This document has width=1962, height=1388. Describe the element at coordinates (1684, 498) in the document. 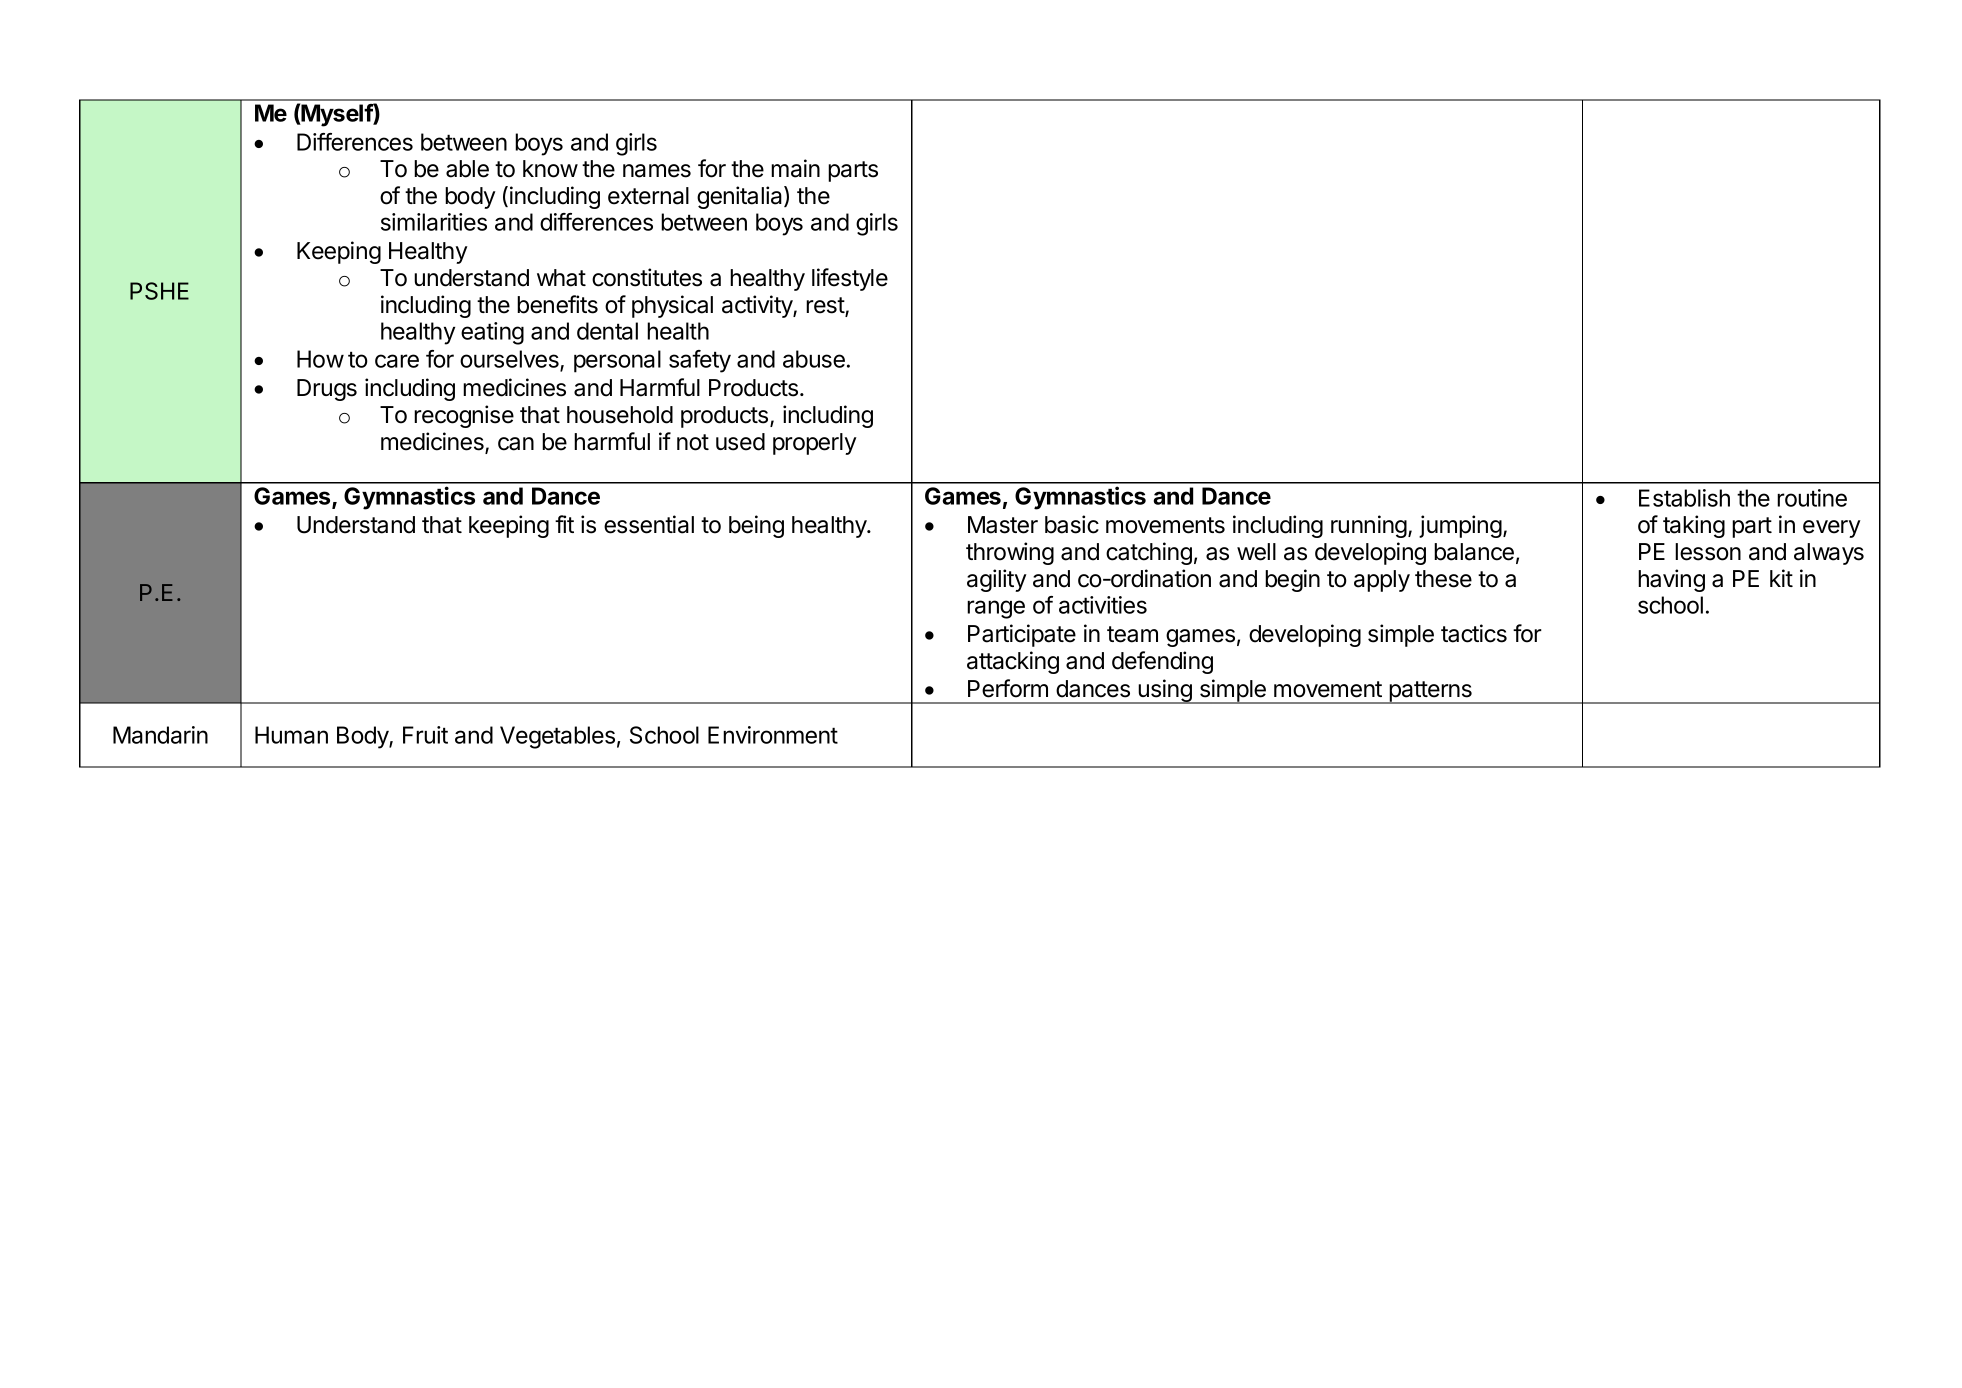

I see `Establish` at that location.
